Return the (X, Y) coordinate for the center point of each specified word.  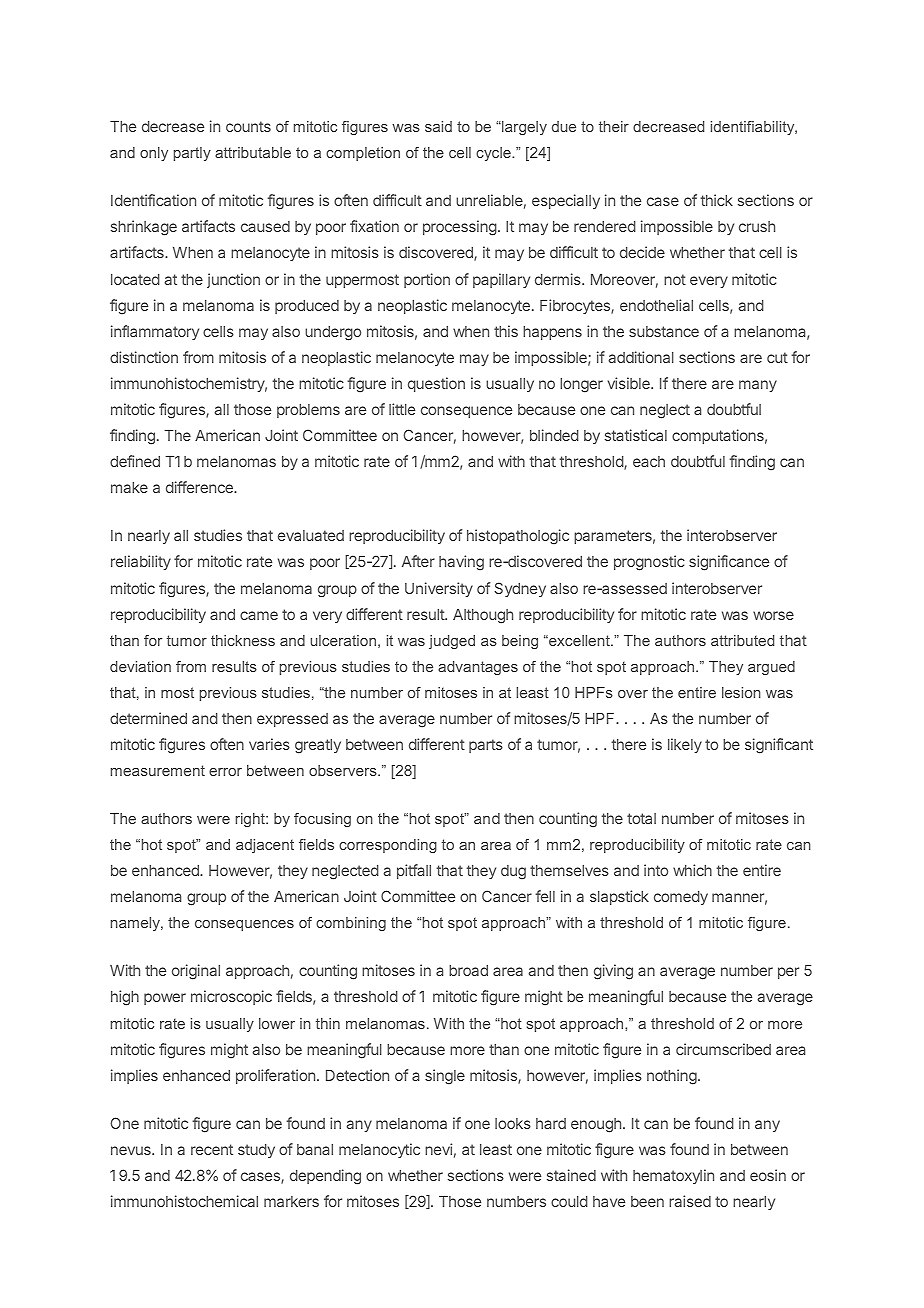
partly (192, 154)
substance (664, 331)
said (438, 126)
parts (486, 746)
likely (685, 745)
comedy (681, 898)
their (614, 126)
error (225, 772)
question (436, 384)
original (196, 972)
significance (729, 563)
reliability (141, 562)
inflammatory (155, 332)
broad (468, 970)
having (461, 563)
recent (212, 1149)
